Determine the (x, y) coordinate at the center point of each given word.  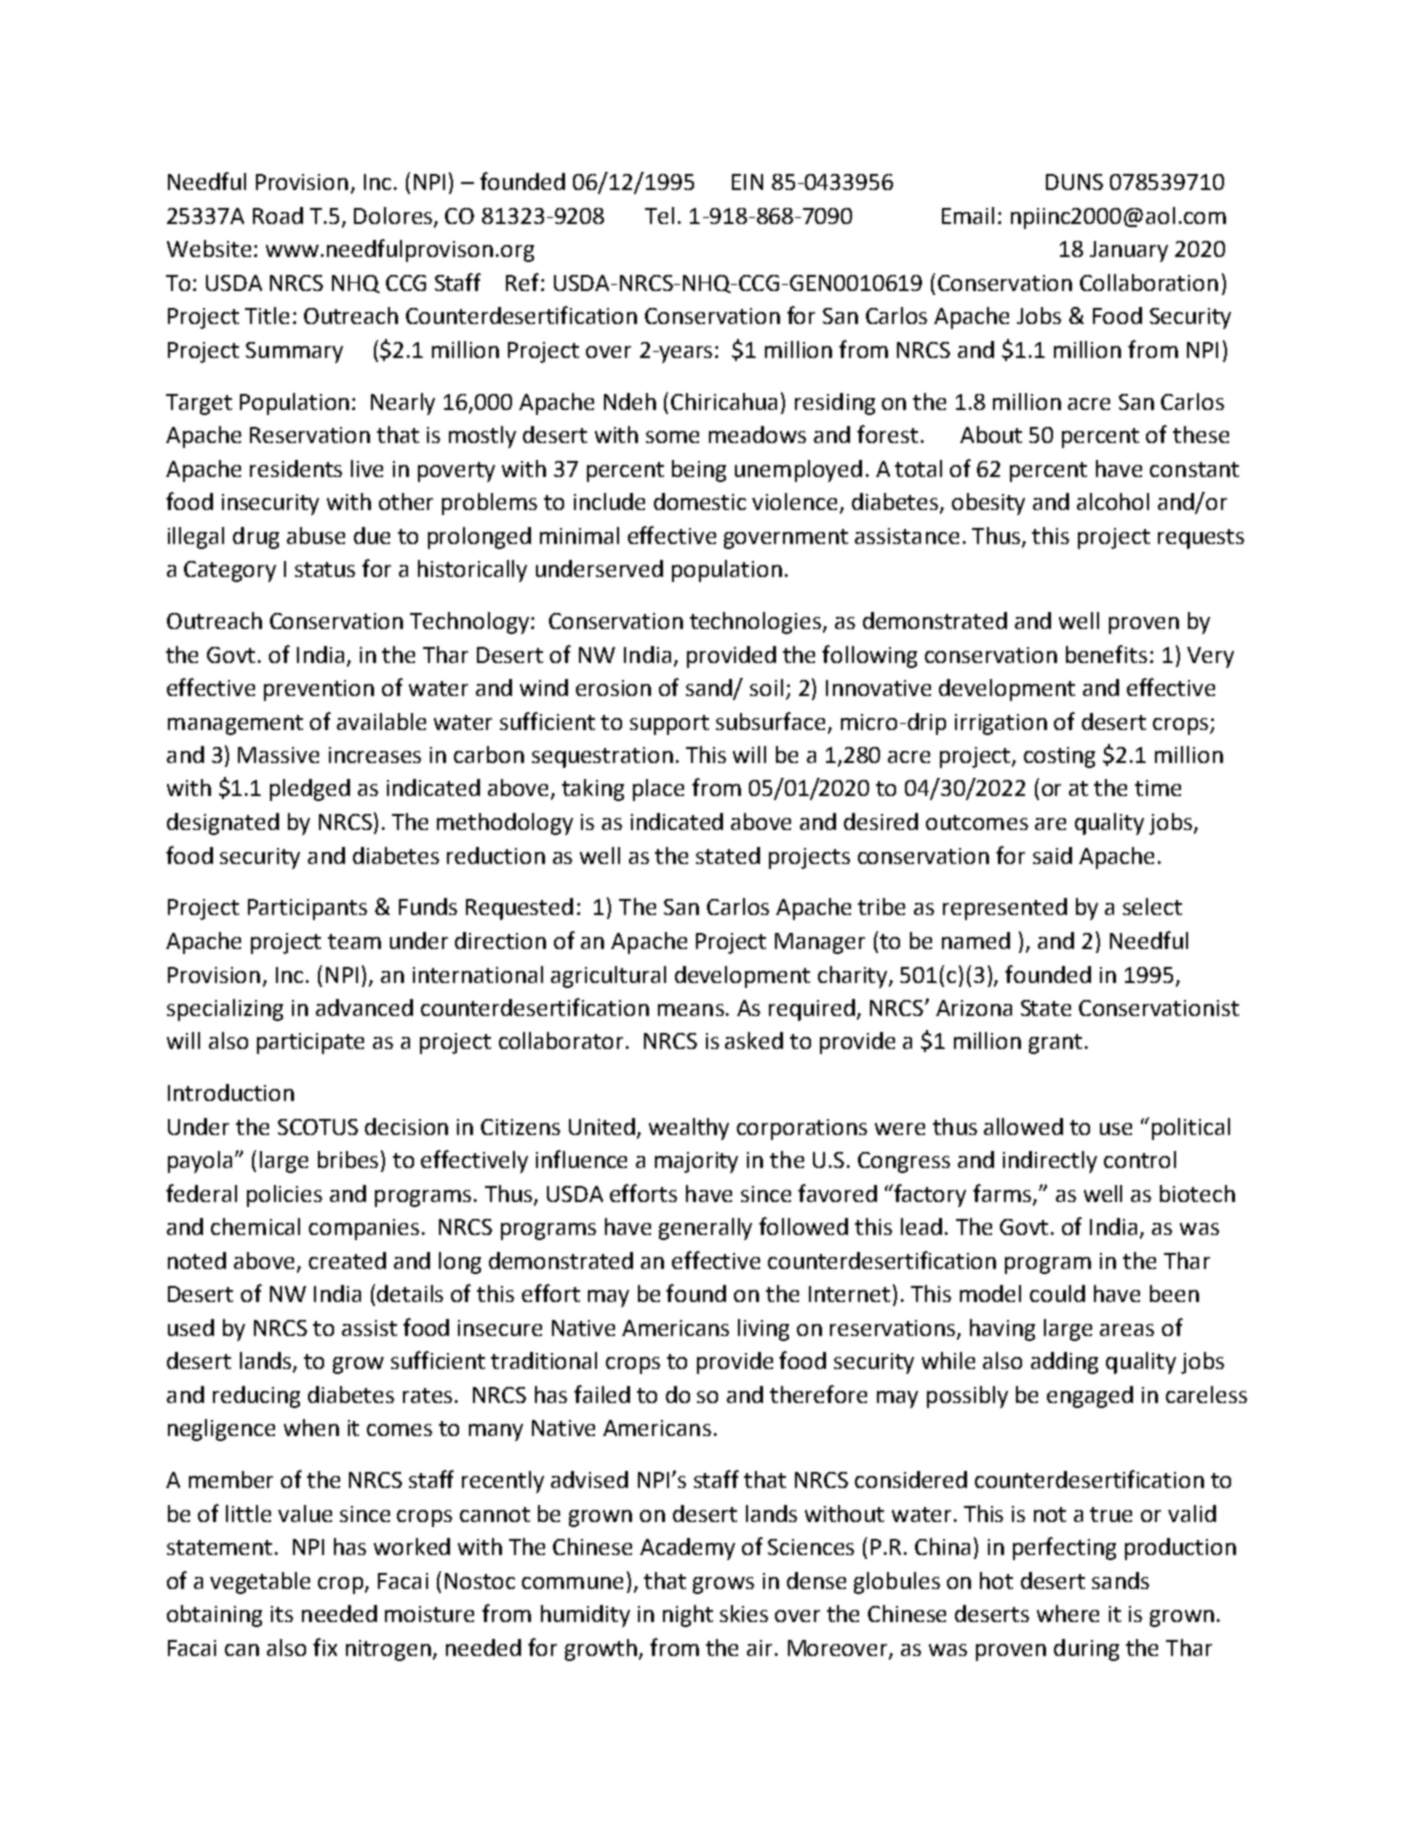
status (325, 569)
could (1057, 1293)
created (347, 1260)
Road (278, 215)
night (688, 1616)
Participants (307, 909)
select (1152, 906)
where (1068, 1613)
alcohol (1113, 501)
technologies (755, 623)
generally (705, 1229)
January (1129, 251)
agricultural (608, 977)
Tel (659, 215)
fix (325, 1647)
